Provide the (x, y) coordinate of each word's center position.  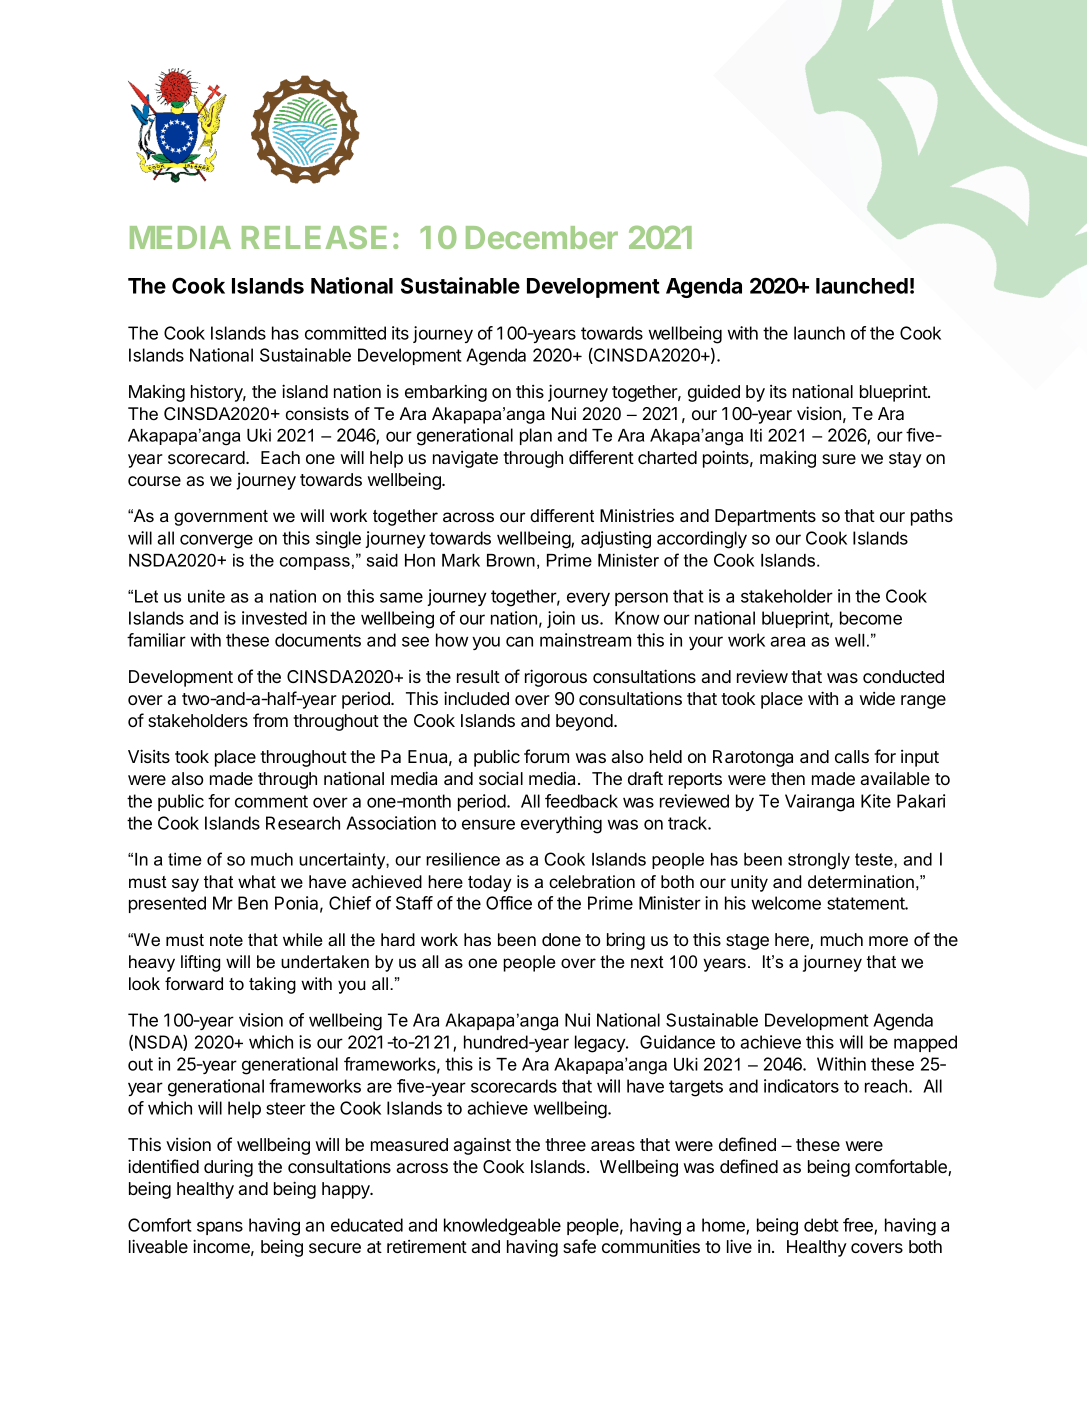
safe (579, 1246)
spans (220, 1228)
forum (546, 756)
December (542, 237)
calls (852, 756)
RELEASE (314, 237)
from (270, 720)
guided (714, 393)
